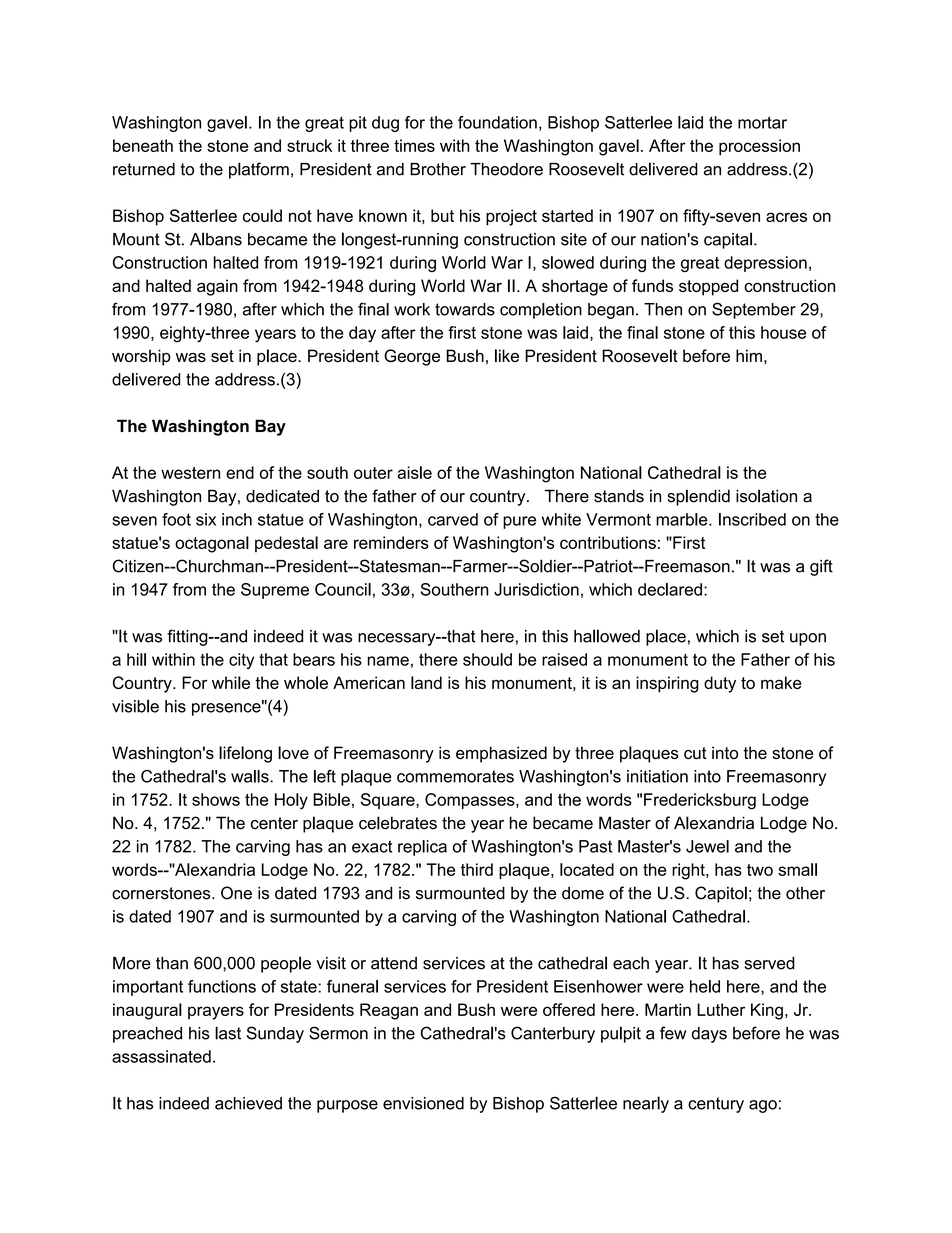 This screenshot has height=1233, width=952. I want to click on him, so click(749, 355).
